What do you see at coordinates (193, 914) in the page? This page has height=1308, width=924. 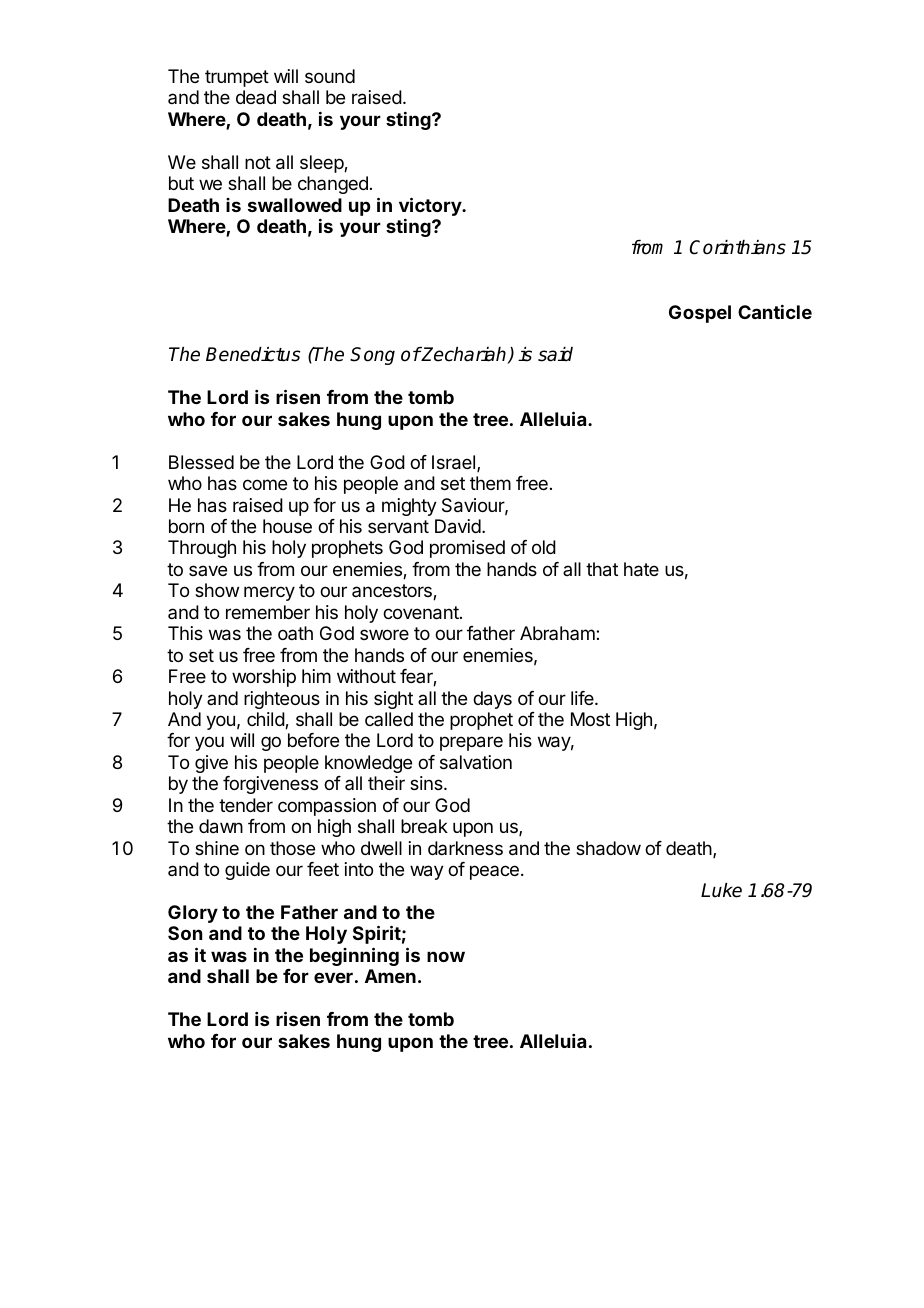 I see `Glory` at bounding box center [193, 914].
